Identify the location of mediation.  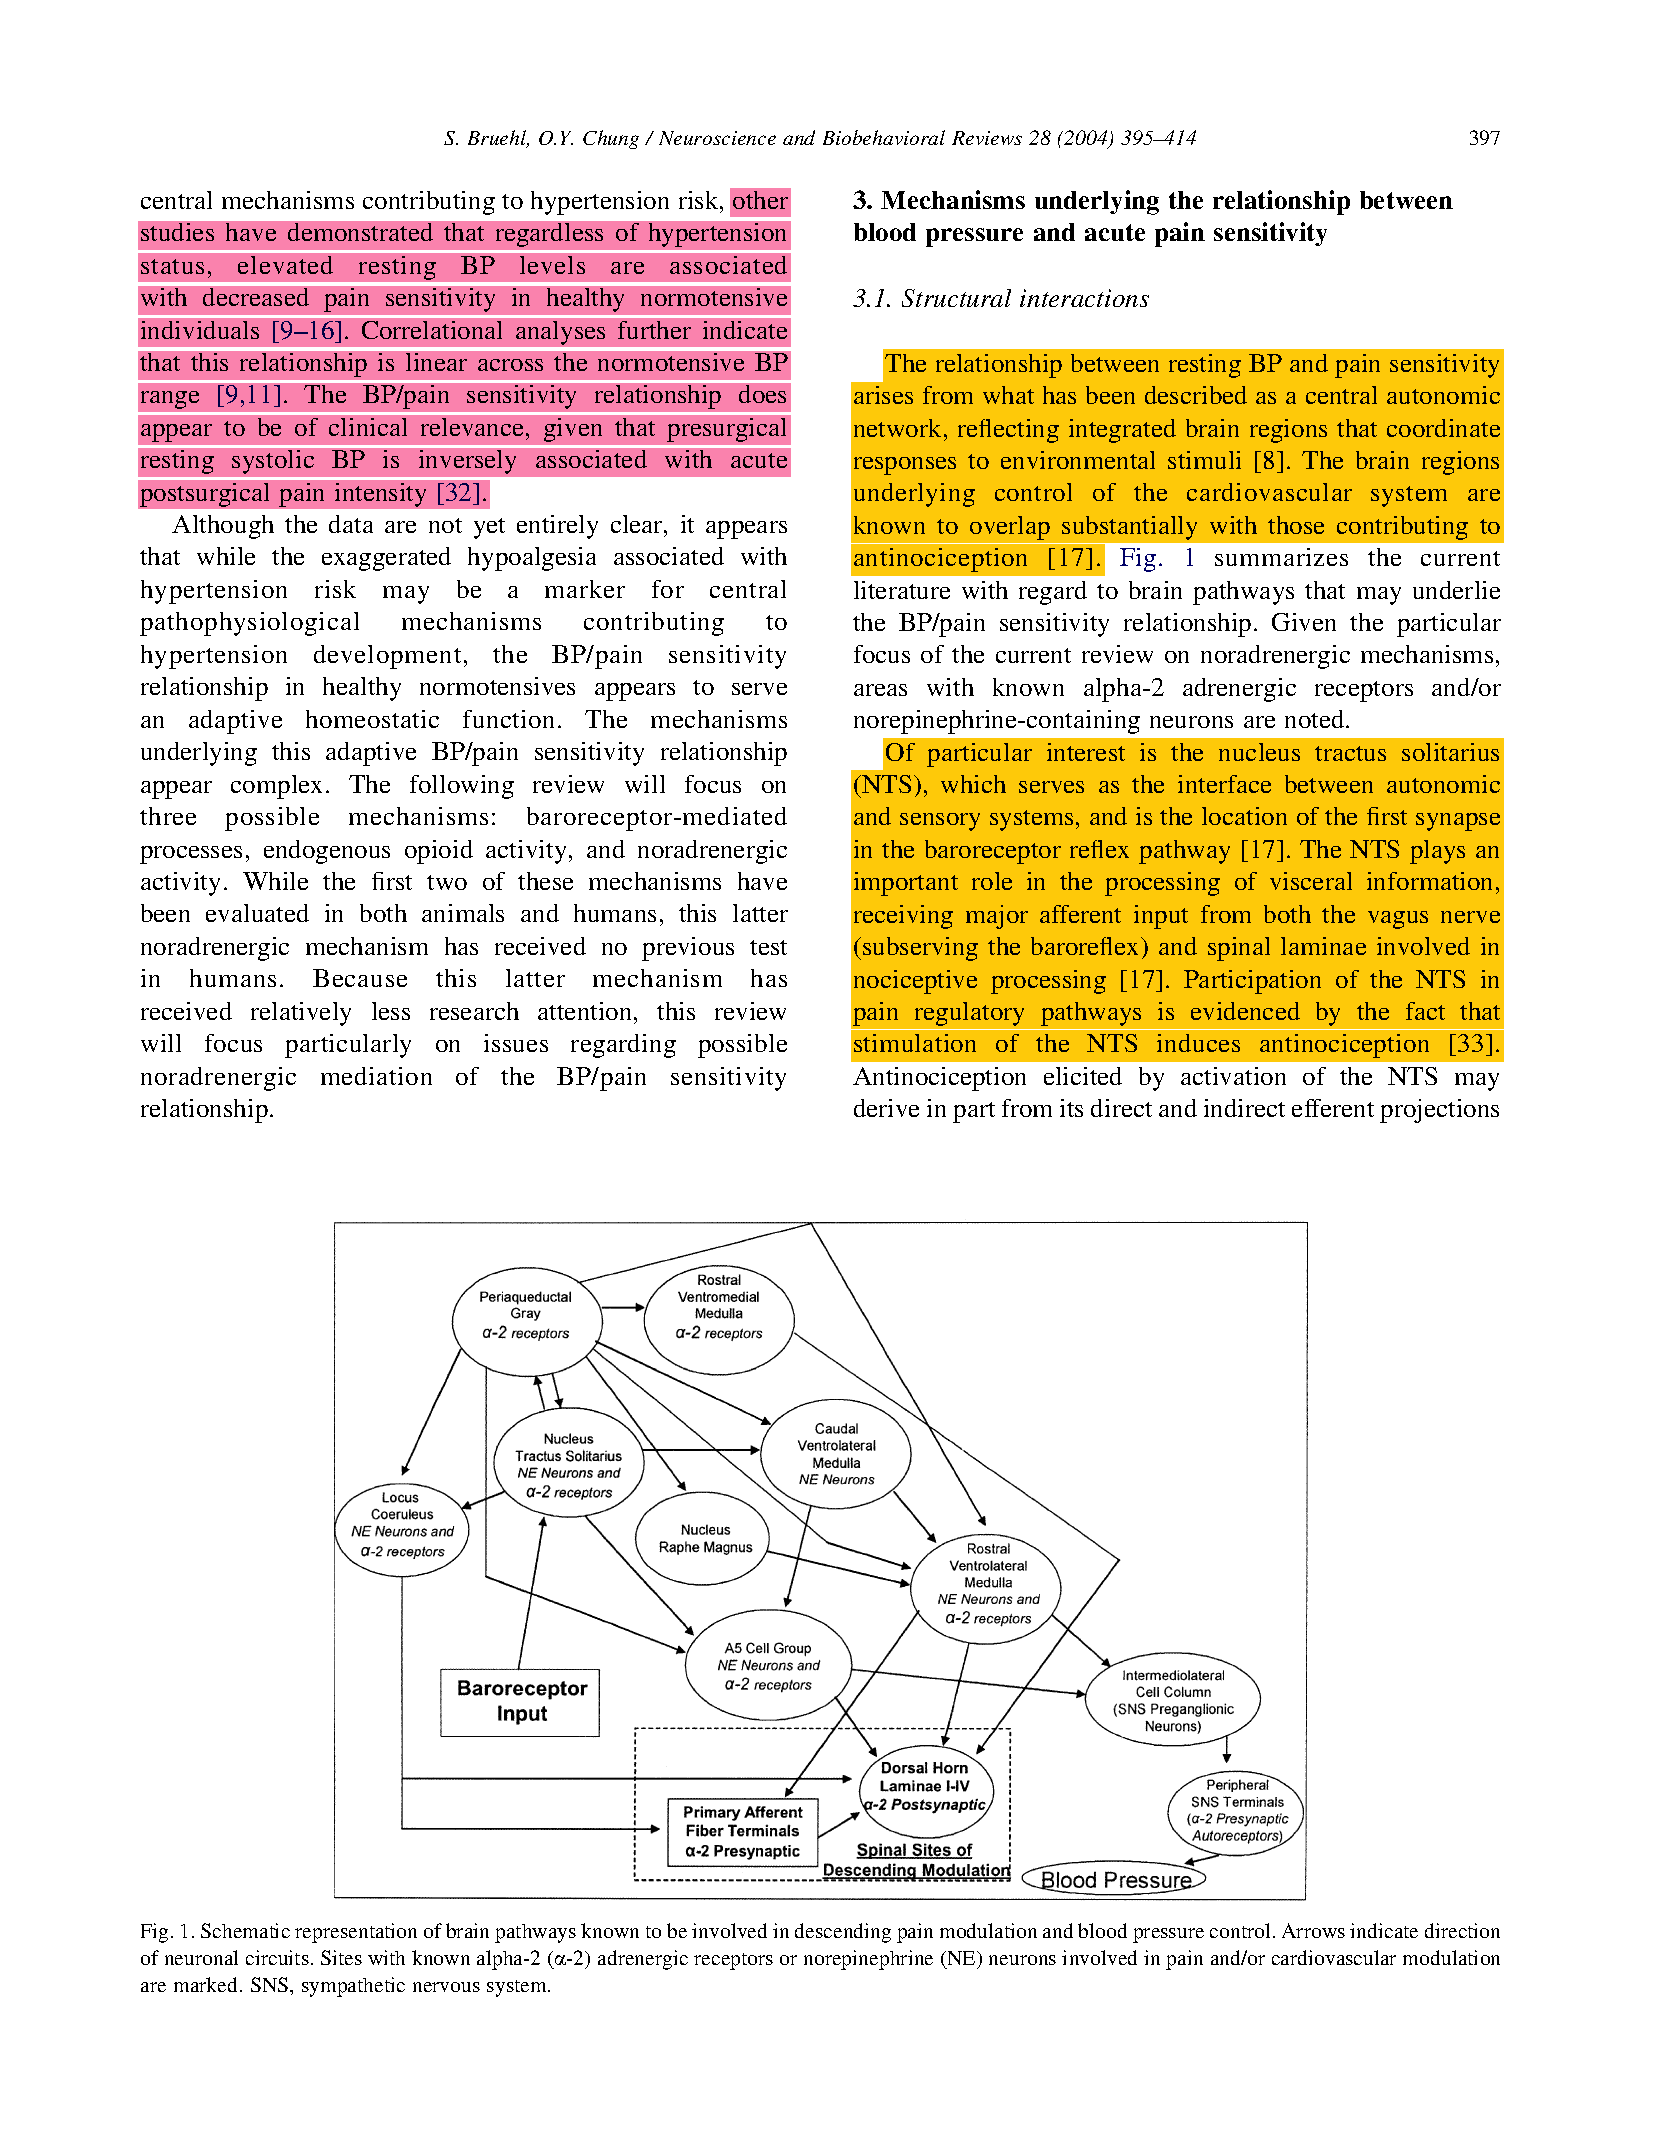
(376, 1076).
